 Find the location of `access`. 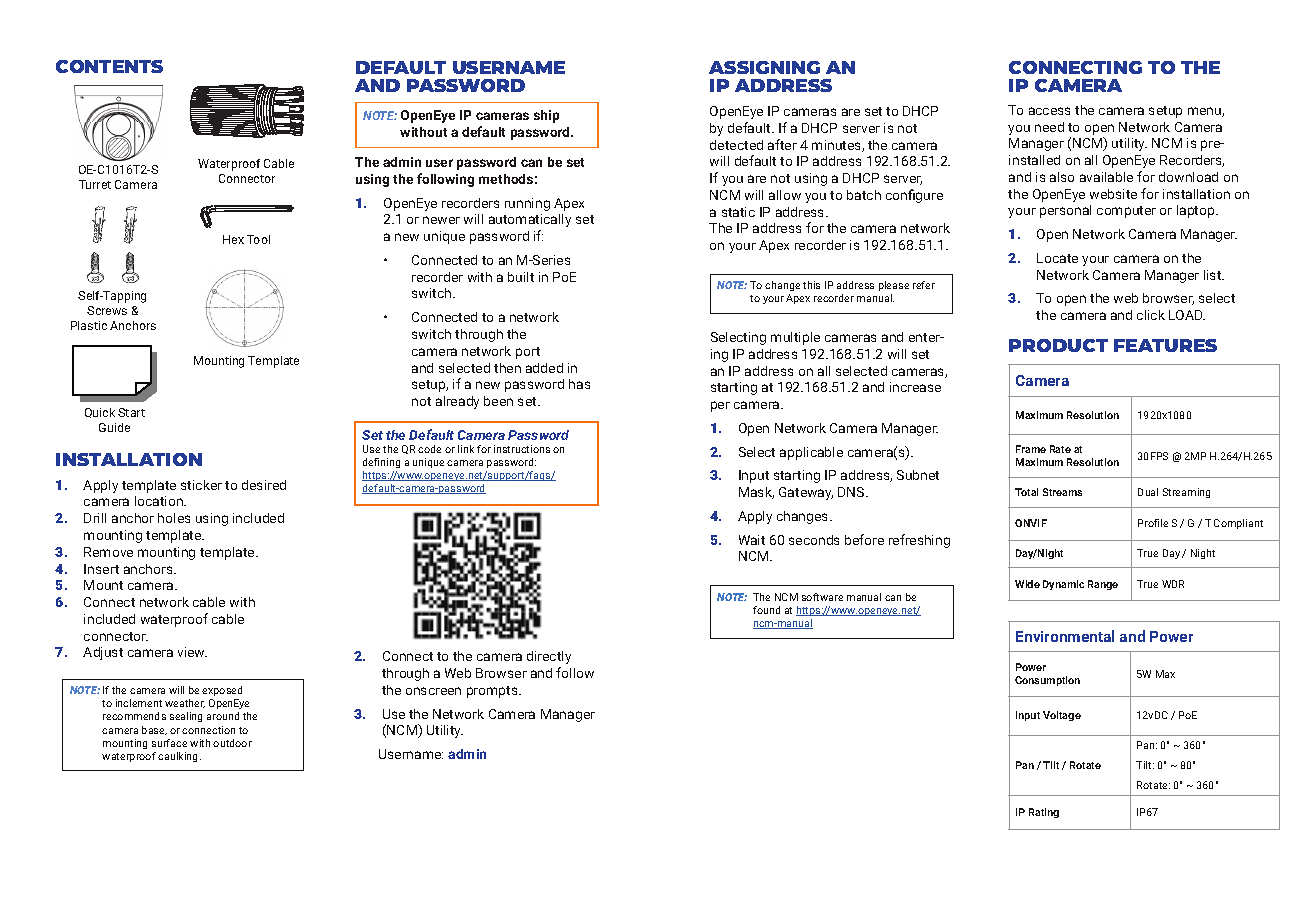

access is located at coordinates (1049, 111).
